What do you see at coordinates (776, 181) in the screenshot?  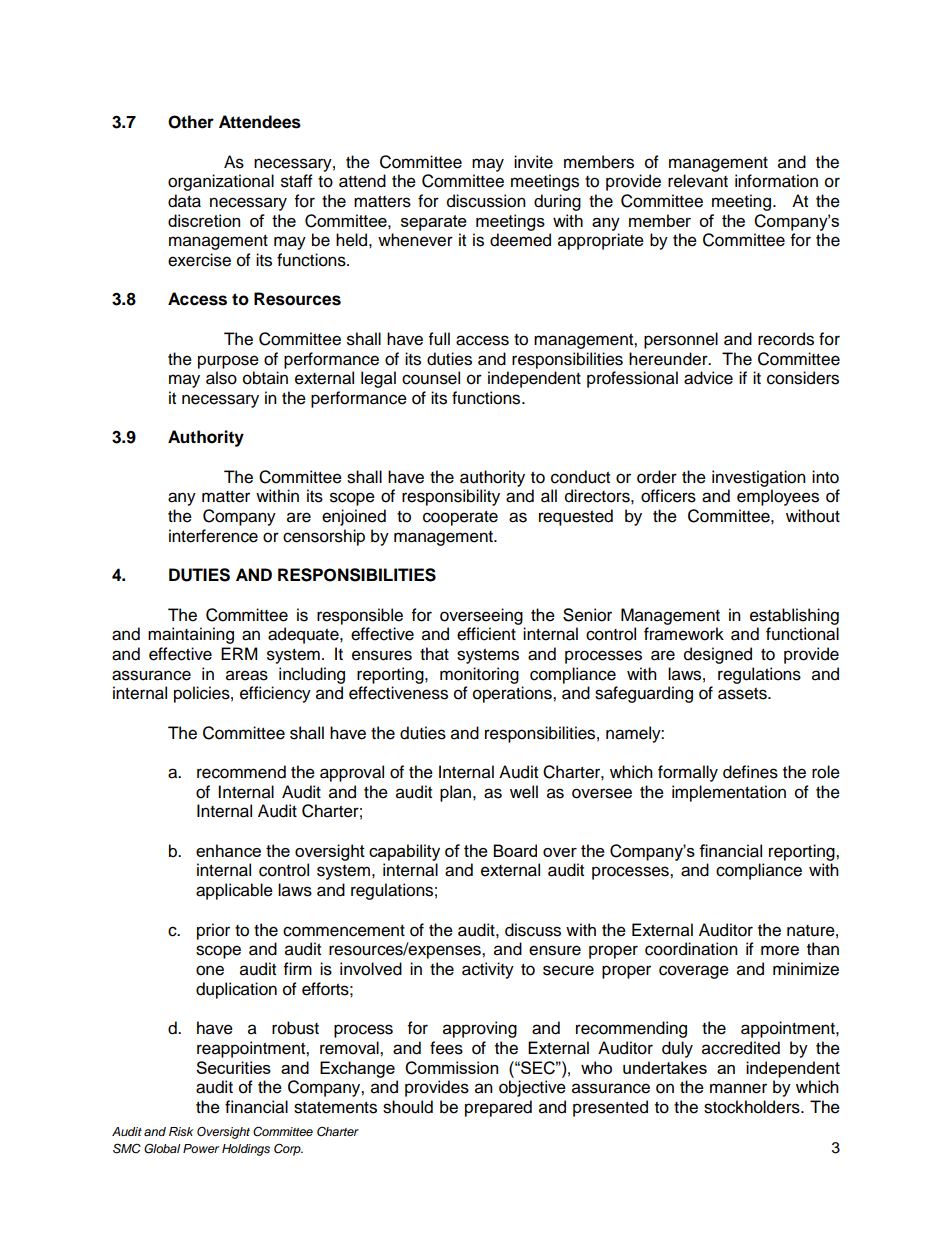 I see `information` at bounding box center [776, 181].
